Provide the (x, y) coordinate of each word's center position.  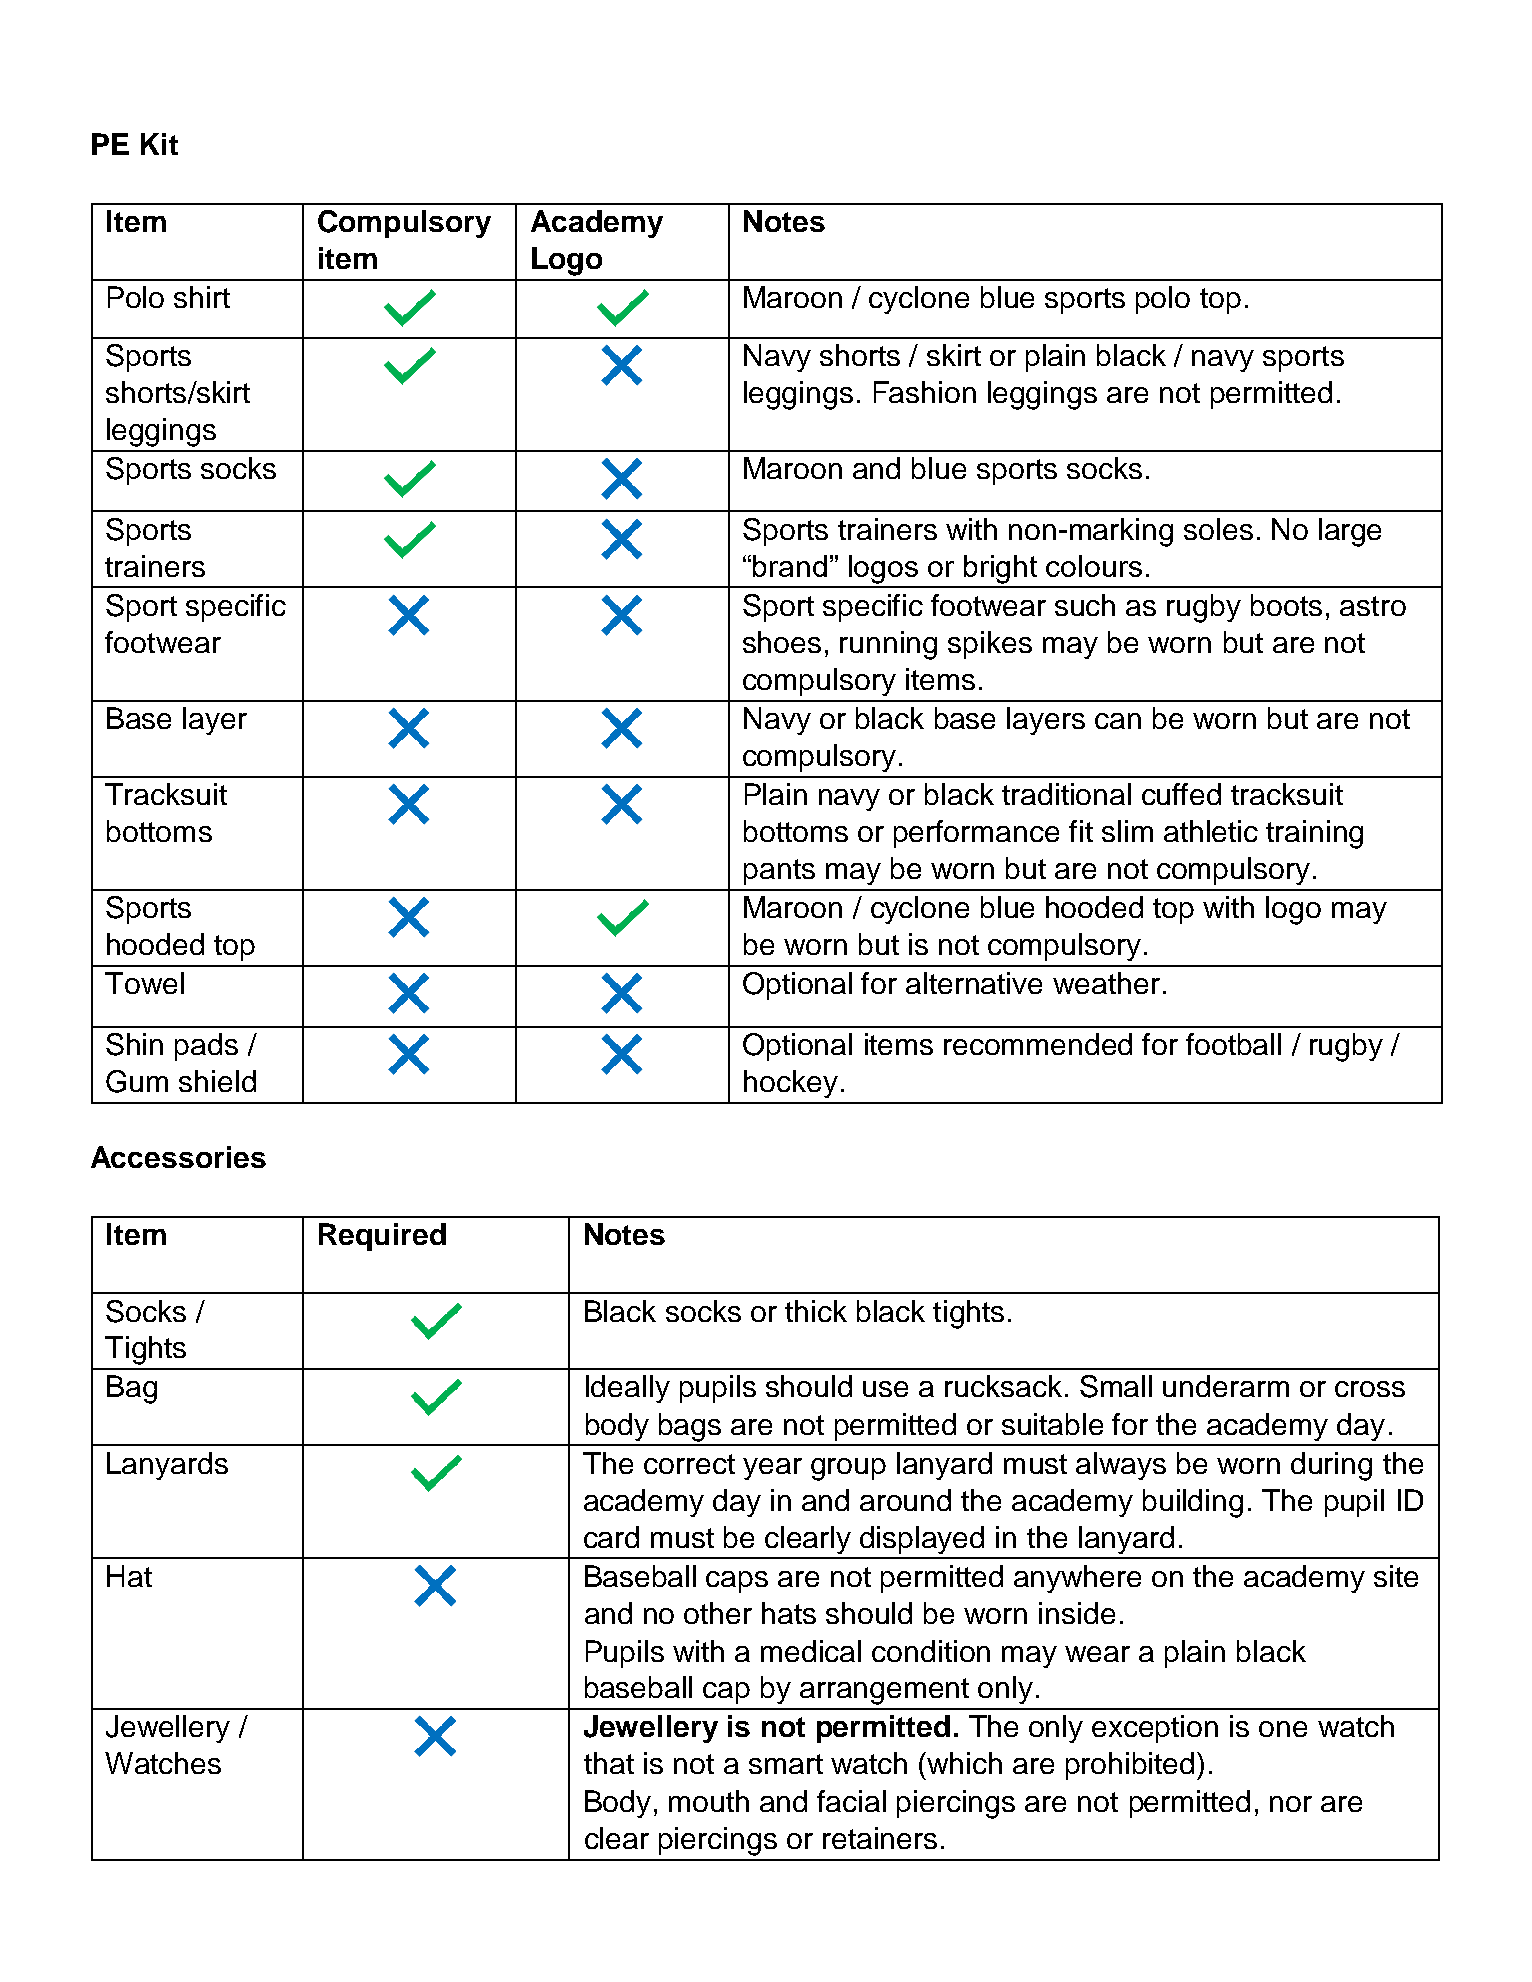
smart (786, 1764)
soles (1218, 529)
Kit (159, 144)
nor (1291, 1804)
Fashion (925, 392)
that (609, 1763)
